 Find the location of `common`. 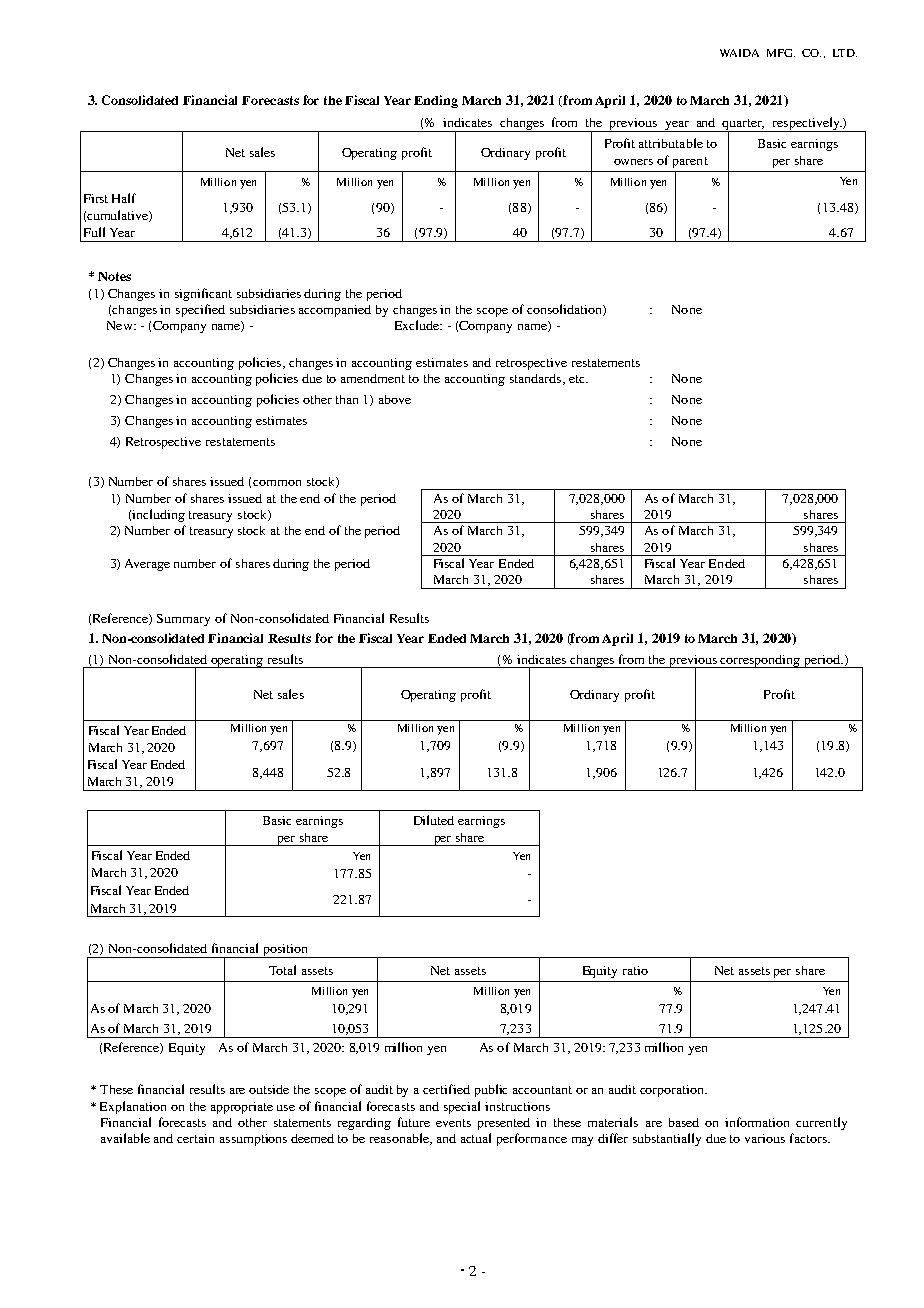

common is located at coordinates (277, 483).
